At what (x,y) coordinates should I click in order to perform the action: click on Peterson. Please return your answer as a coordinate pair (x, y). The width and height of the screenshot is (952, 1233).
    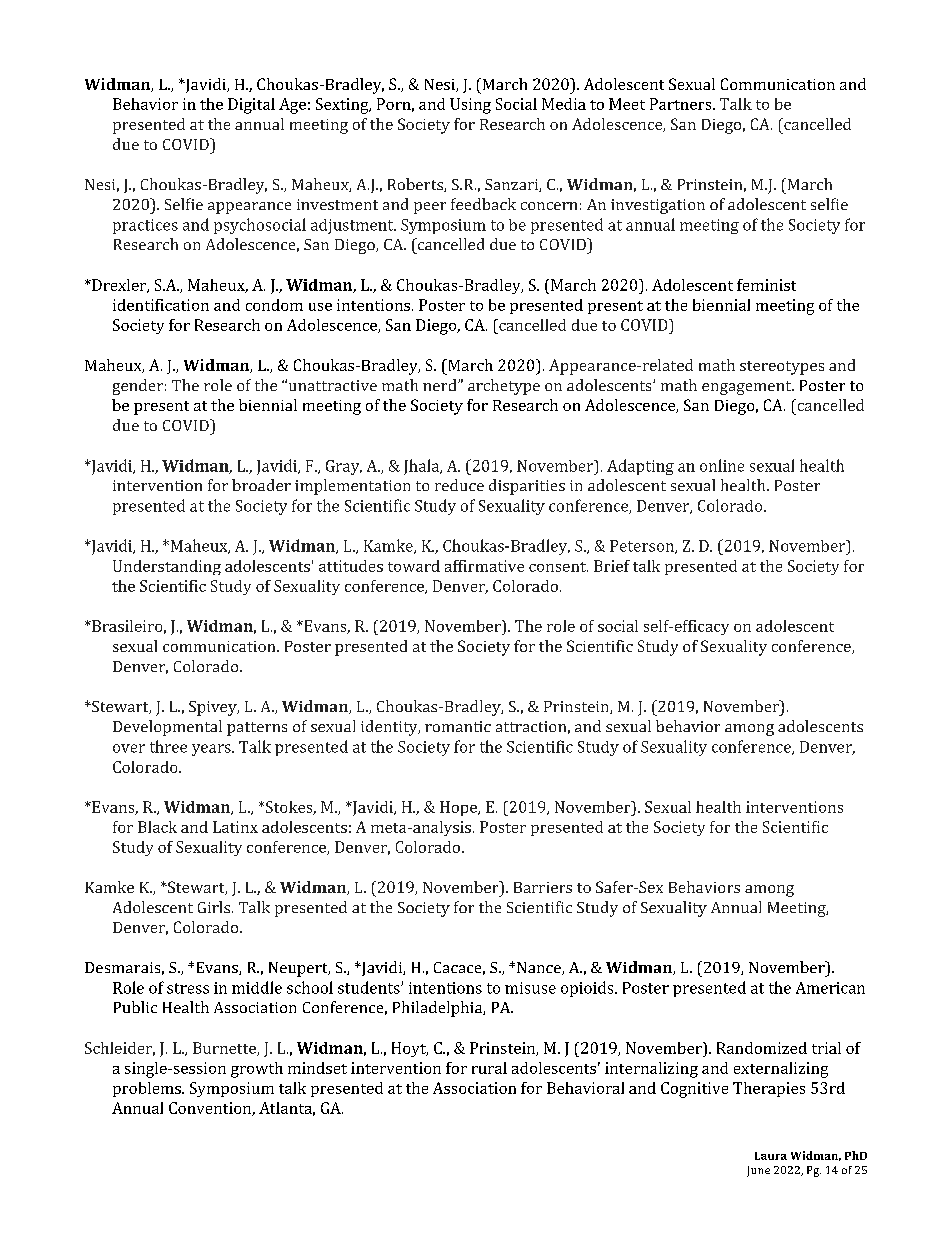
    Looking at the image, I should click on (643, 547).
